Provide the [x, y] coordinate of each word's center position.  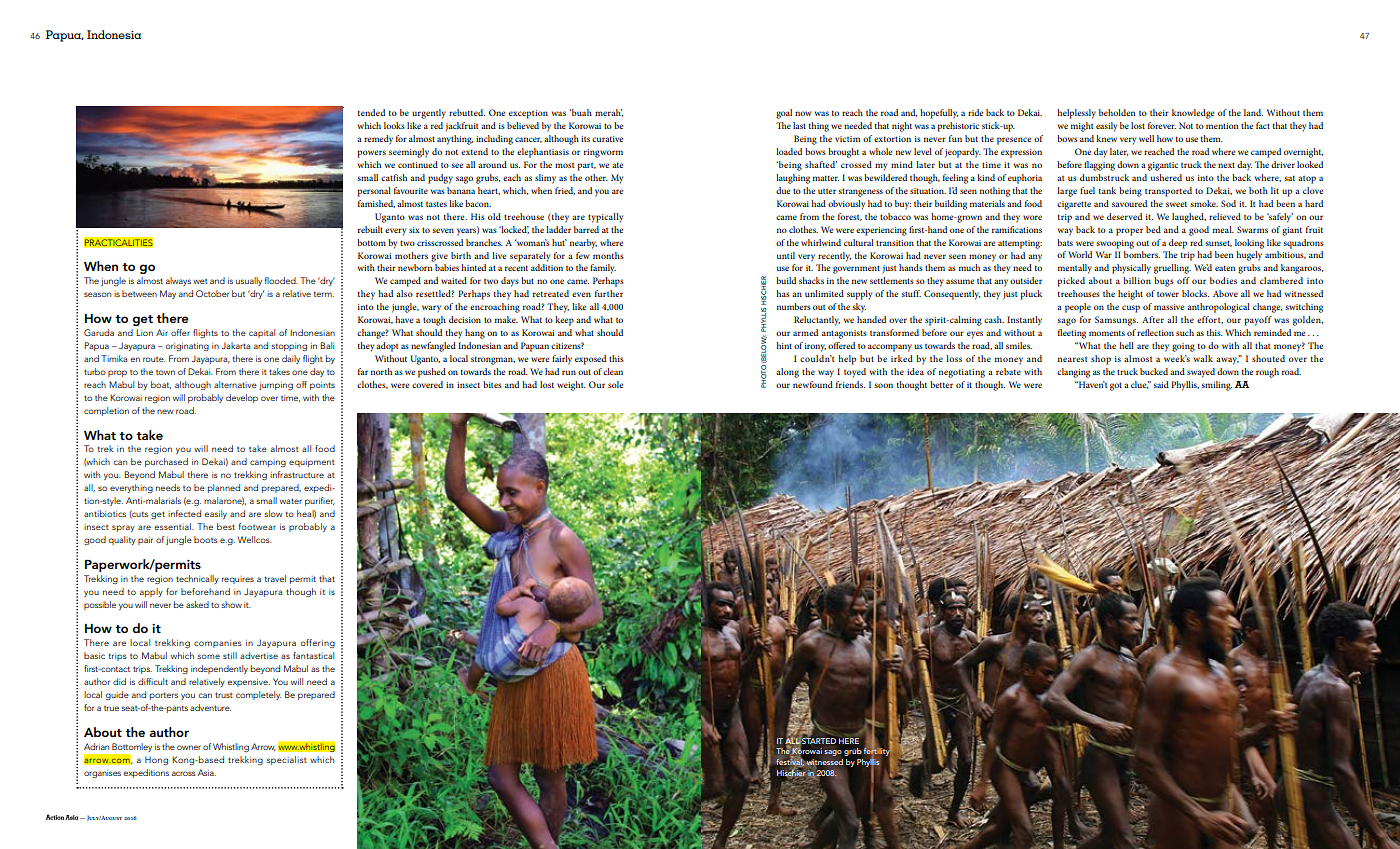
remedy [378, 140]
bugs [1164, 282]
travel [275, 578]
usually [249, 281]
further [609, 293]
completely [258, 695]
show [231, 604]
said [1161, 384]
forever [1162, 125]
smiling [1216, 386]
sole [615, 384]
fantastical [313, 655]
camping [268, 463]
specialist [287, 760]
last [799, 125]
